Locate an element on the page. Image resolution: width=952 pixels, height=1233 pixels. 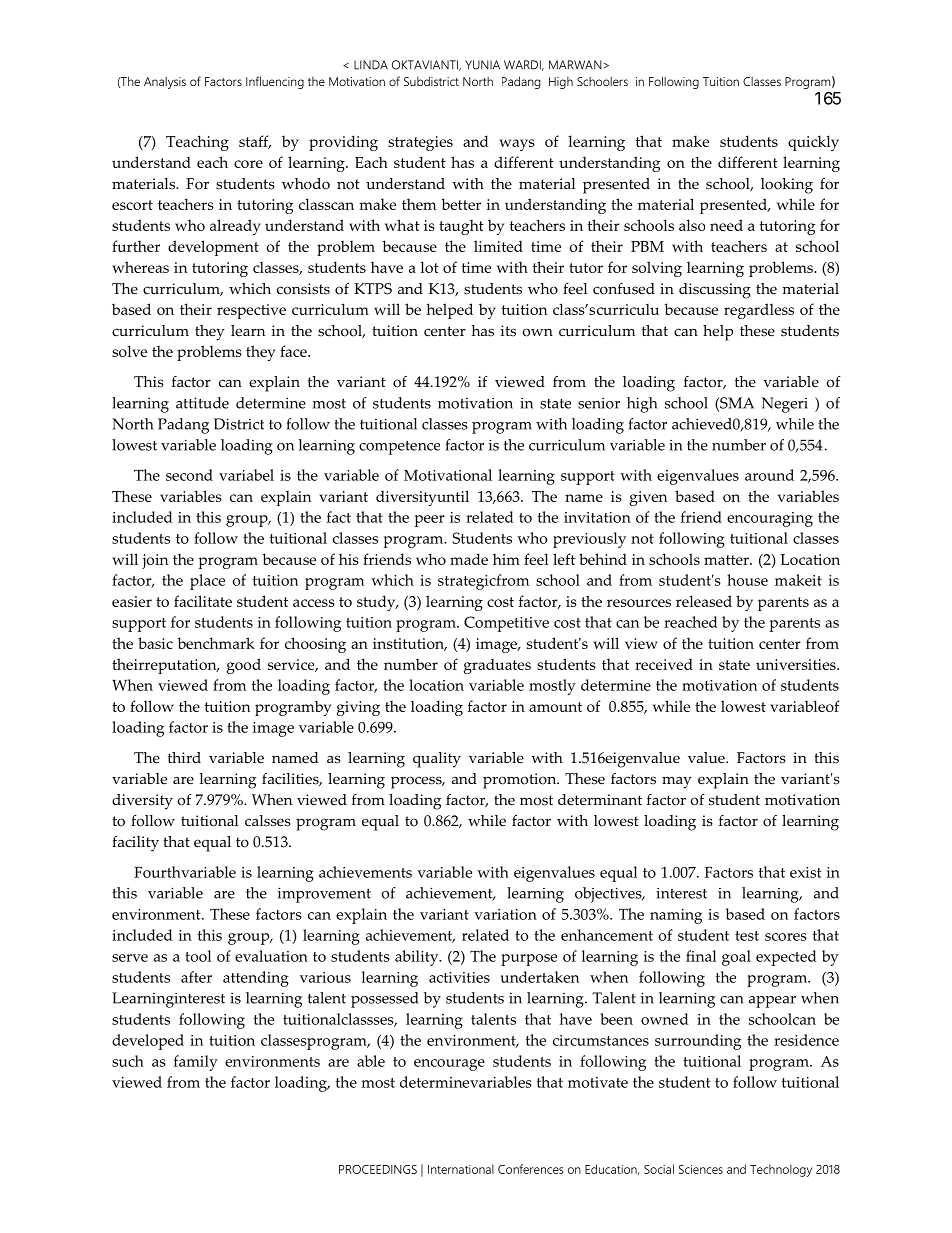
facilitate is located at coordinates (203, 601).
